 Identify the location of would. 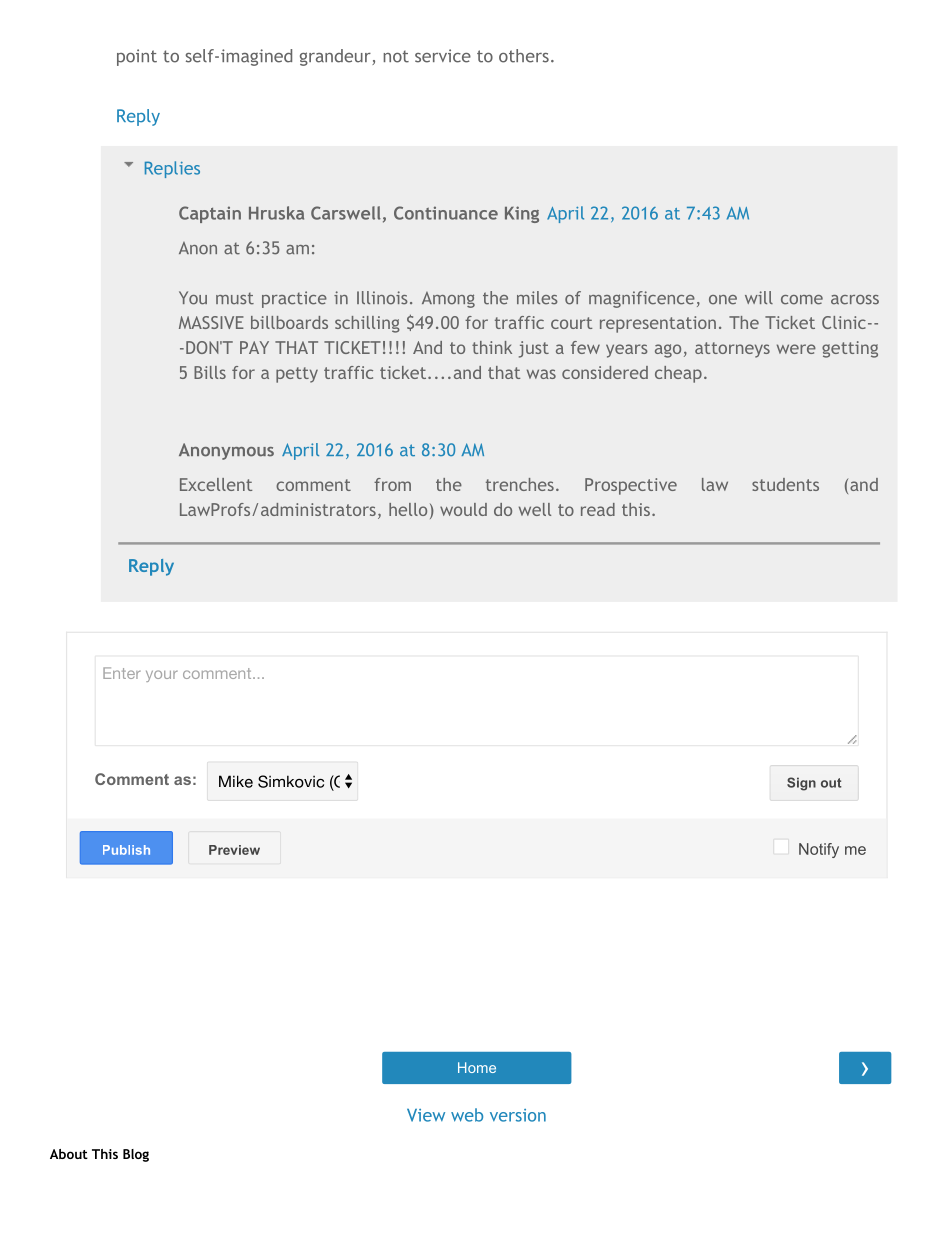
(463, 509).
